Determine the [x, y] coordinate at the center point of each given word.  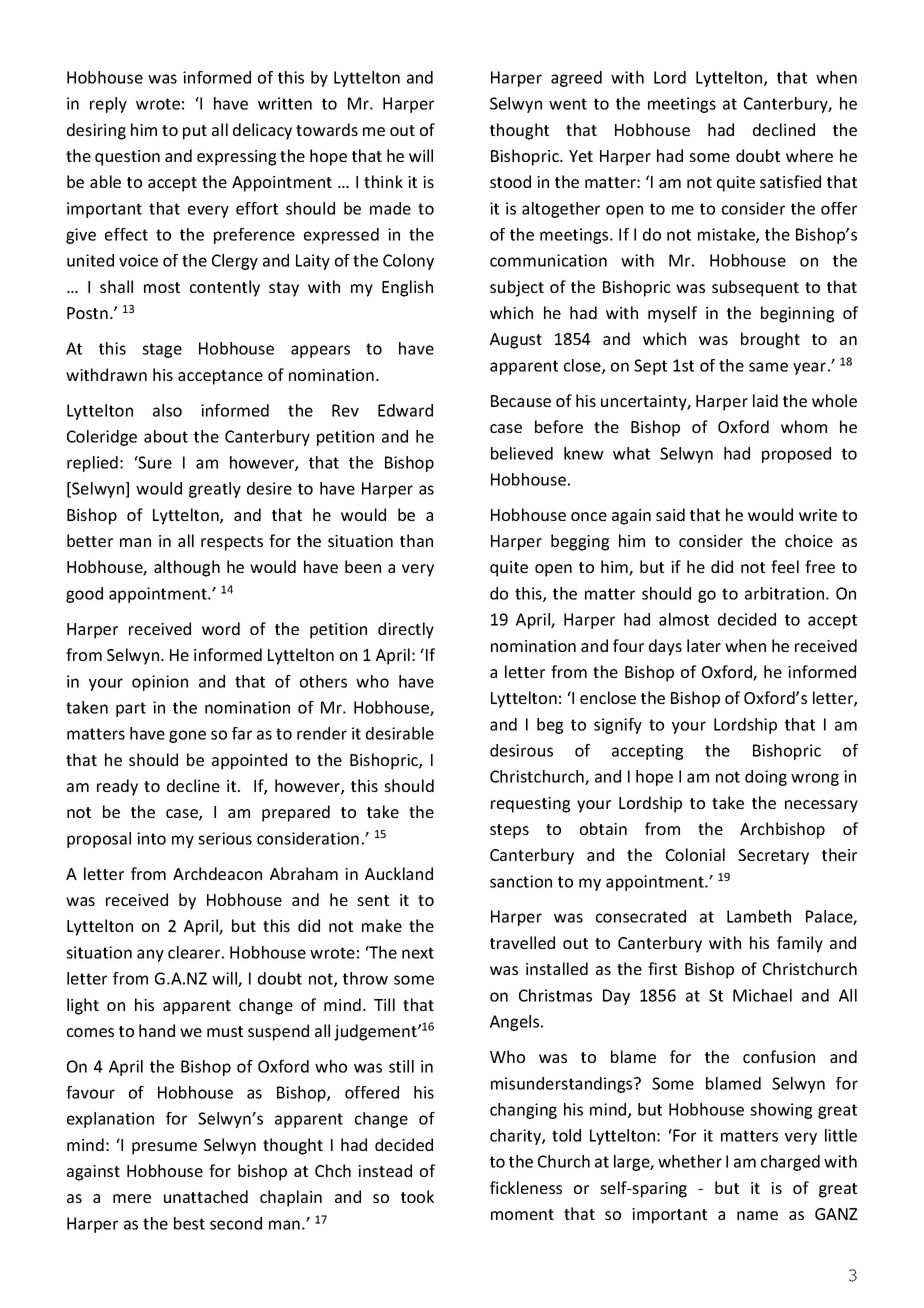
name [757, 1215]
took [417, 1196]
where [809, 155]
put [195, 132]
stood [510, 181]
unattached [206, 1196]
